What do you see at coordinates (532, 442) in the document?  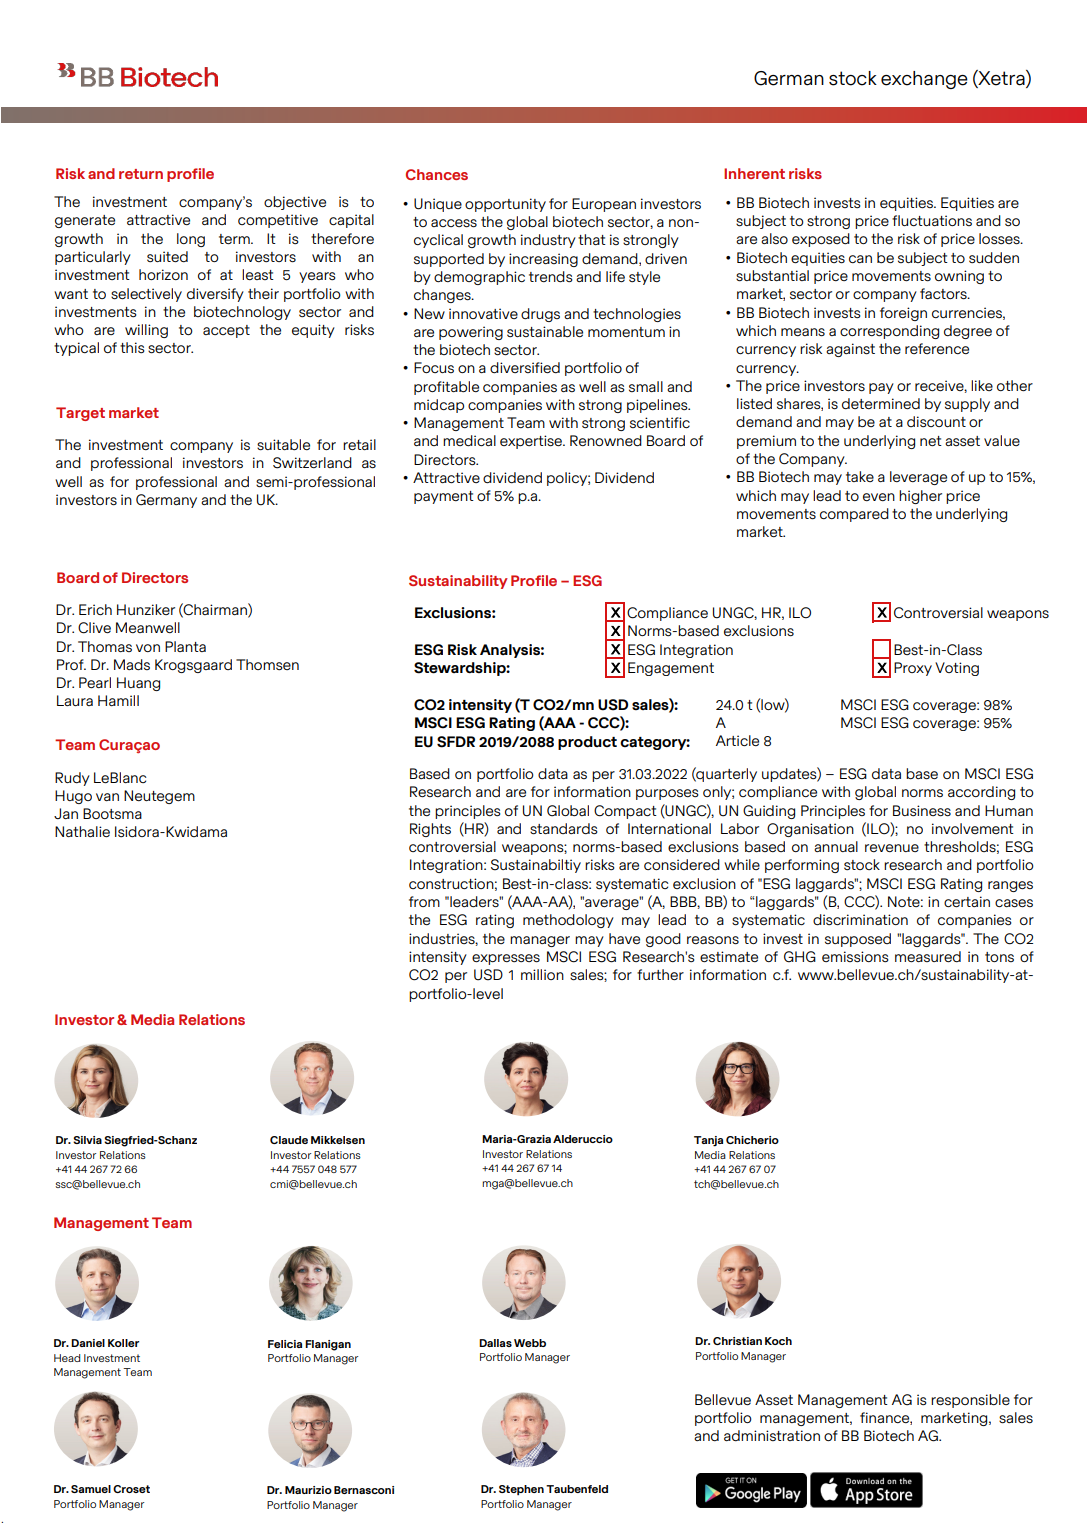 I see `expertise` at bounding box center [532, 442].
